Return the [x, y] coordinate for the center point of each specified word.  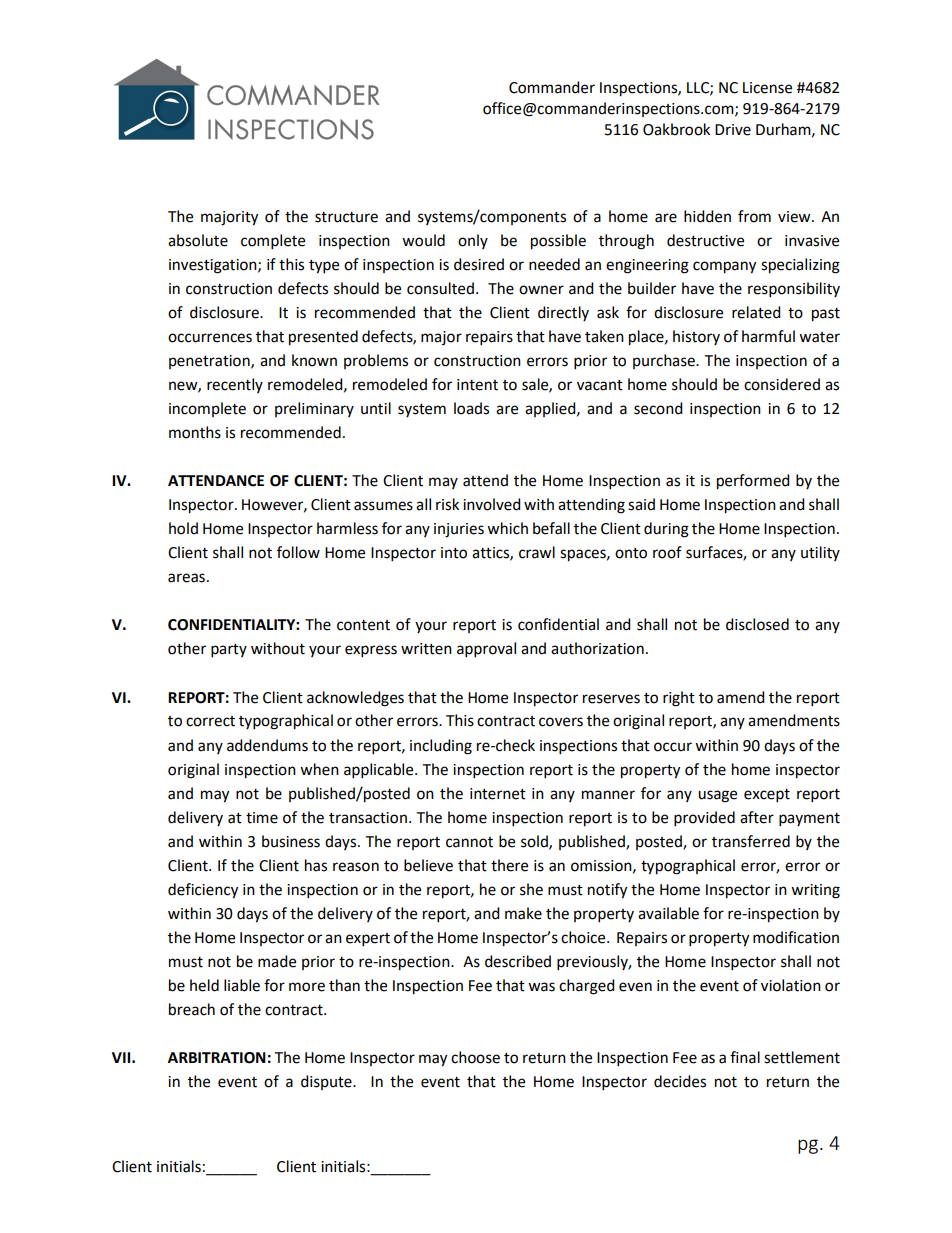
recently [235, 385]
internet [498, 794]
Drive [733, 130]
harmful [768, 336]
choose [475, 1057]
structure [346, 217]
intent [477, 385]
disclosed [757, 624]
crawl [537, 552]
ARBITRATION [217, 1058]
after [757, 817]
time [262, 818]
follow [298, 552]
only [473, 241]
